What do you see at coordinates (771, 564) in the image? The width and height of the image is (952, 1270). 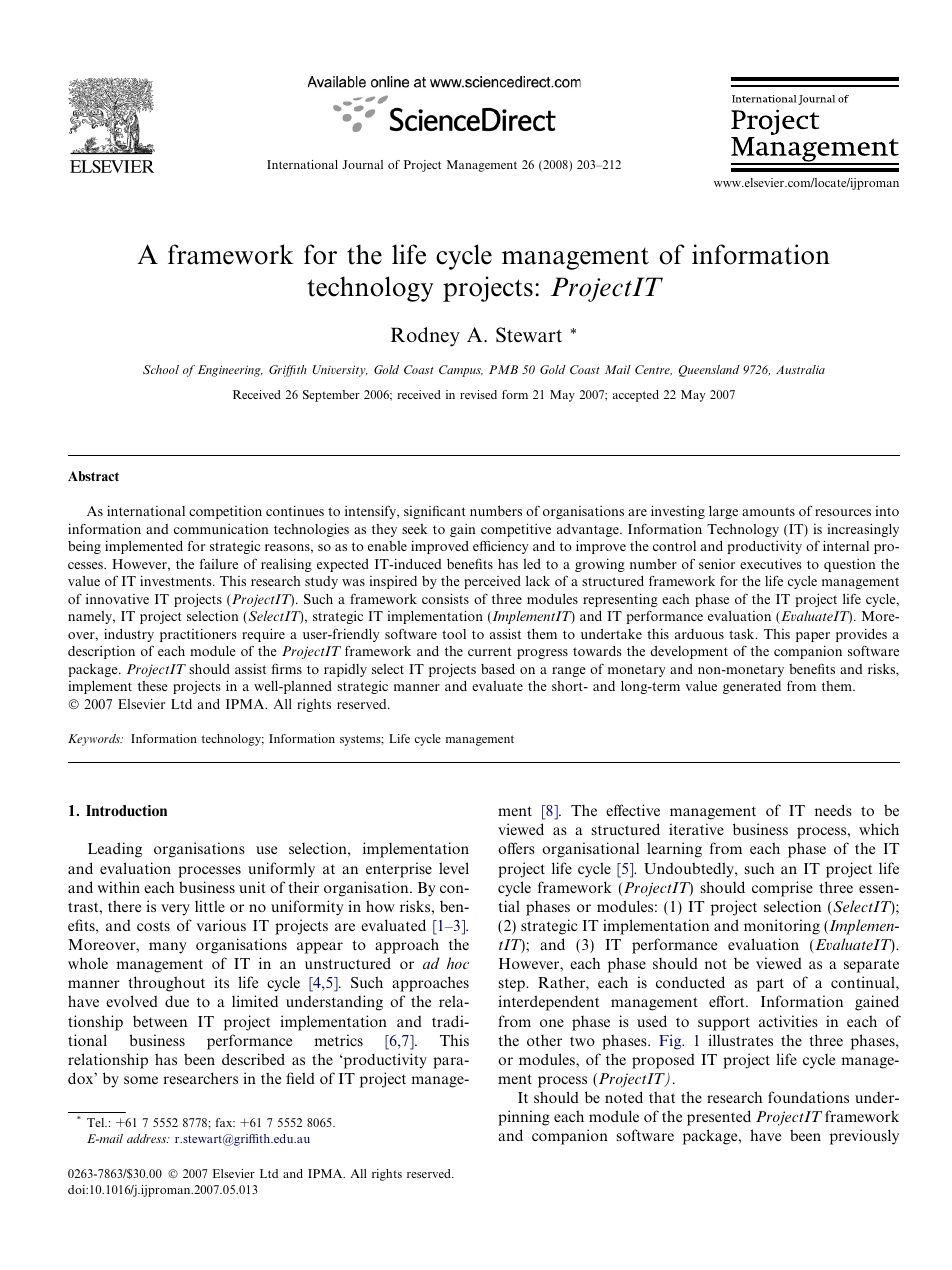 I see `executives` at bounding box center [771, 564].
